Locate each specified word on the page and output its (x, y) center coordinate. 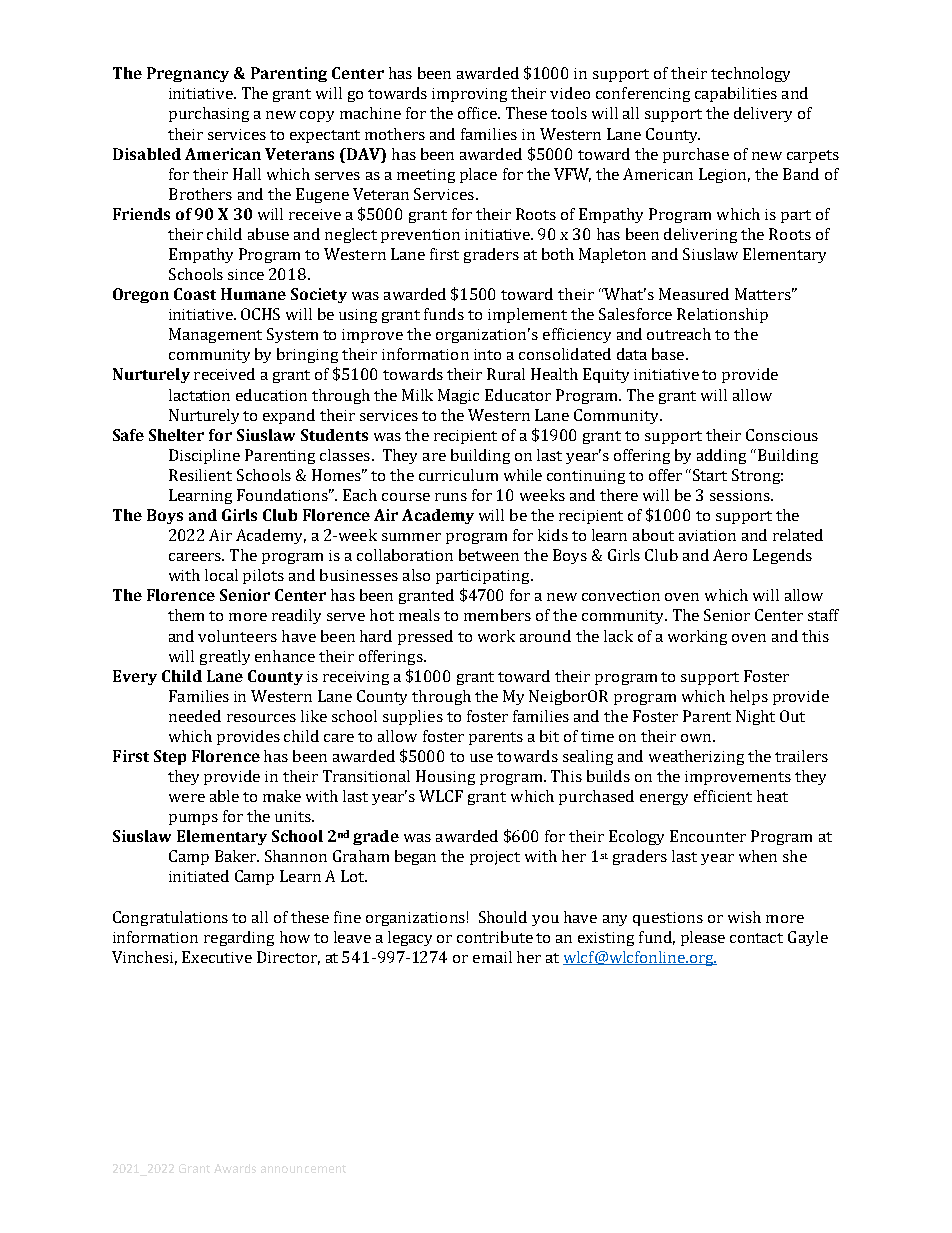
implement (527, 315)
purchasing (209, 114)
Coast (195, 294)
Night (755, 717)
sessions (741, 495)
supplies (413, 717)
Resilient (200, 475)
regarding (239, 938)
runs (451, 497)
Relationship (722, 315)
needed (195, 716)
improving (469, 95)
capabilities (736, 94)
